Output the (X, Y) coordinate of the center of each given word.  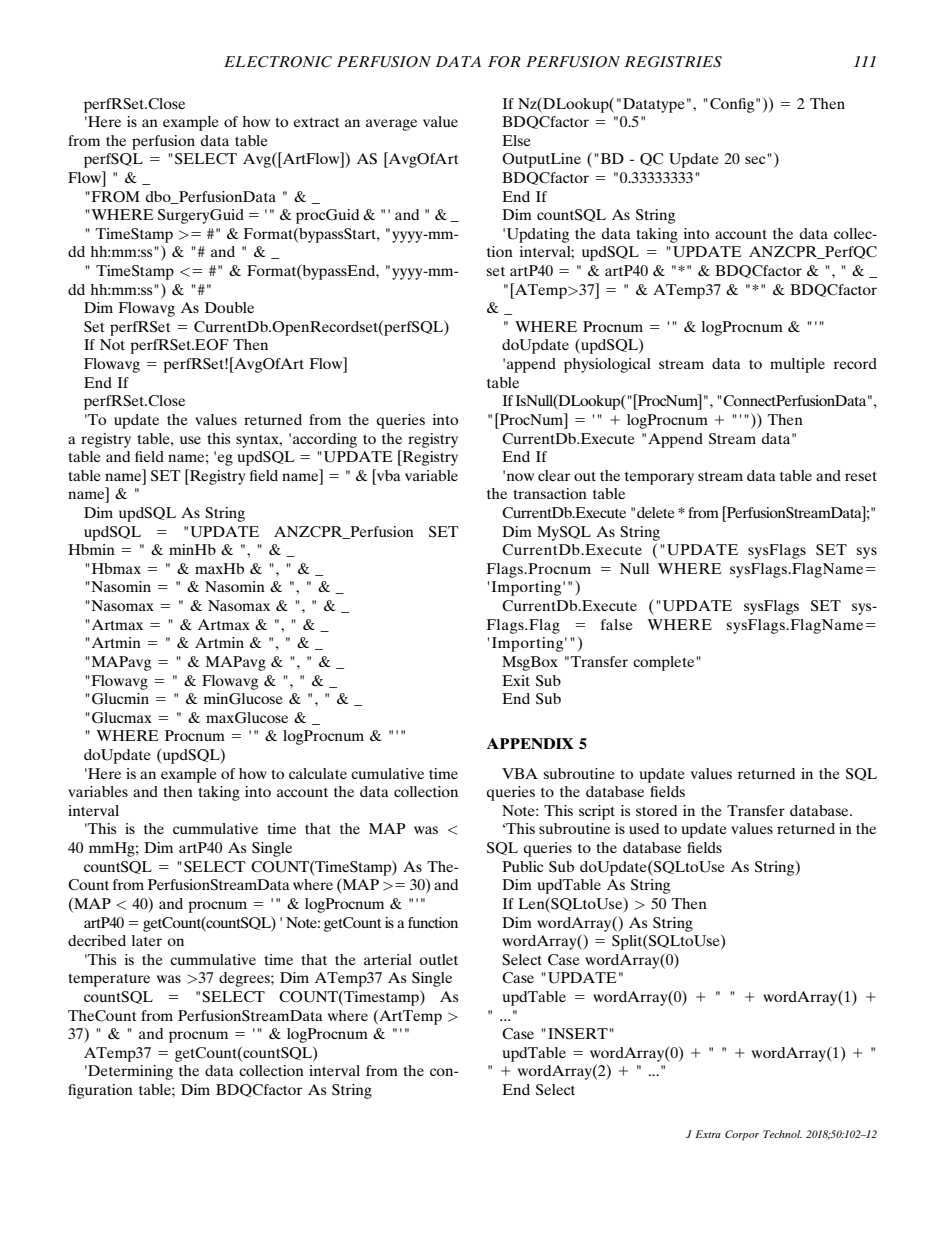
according (325, 440)
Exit (516, 680)
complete (665, 663)
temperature (109, 980)
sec (755, 160)
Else (516, 140)
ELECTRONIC (278, 62)
